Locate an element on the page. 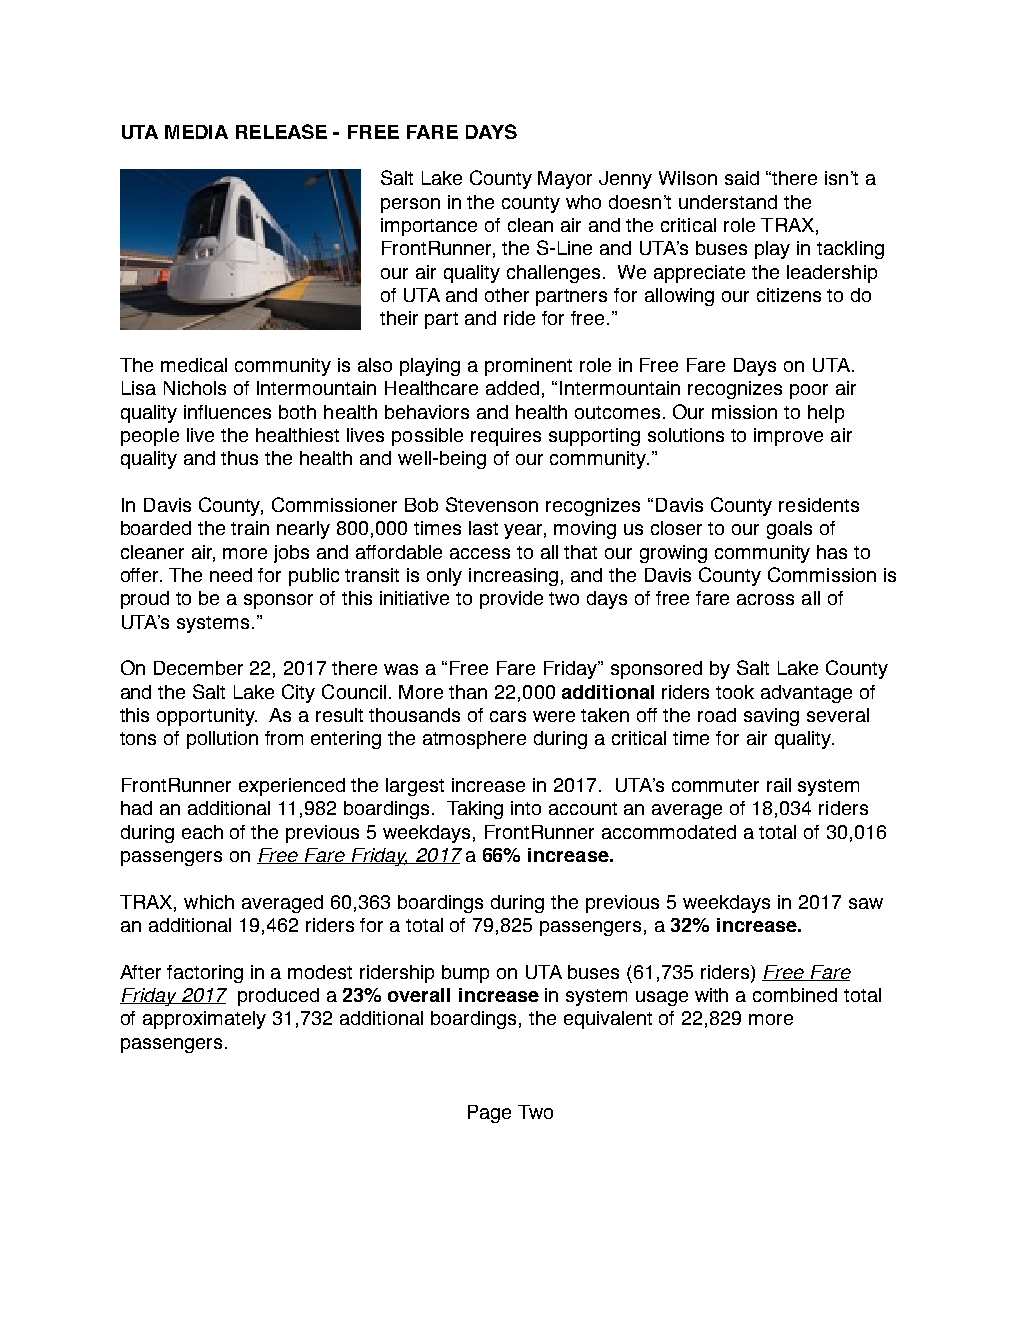 The height and width of the page is (1320, 1020). provide is located at coordinates (511, 600).
